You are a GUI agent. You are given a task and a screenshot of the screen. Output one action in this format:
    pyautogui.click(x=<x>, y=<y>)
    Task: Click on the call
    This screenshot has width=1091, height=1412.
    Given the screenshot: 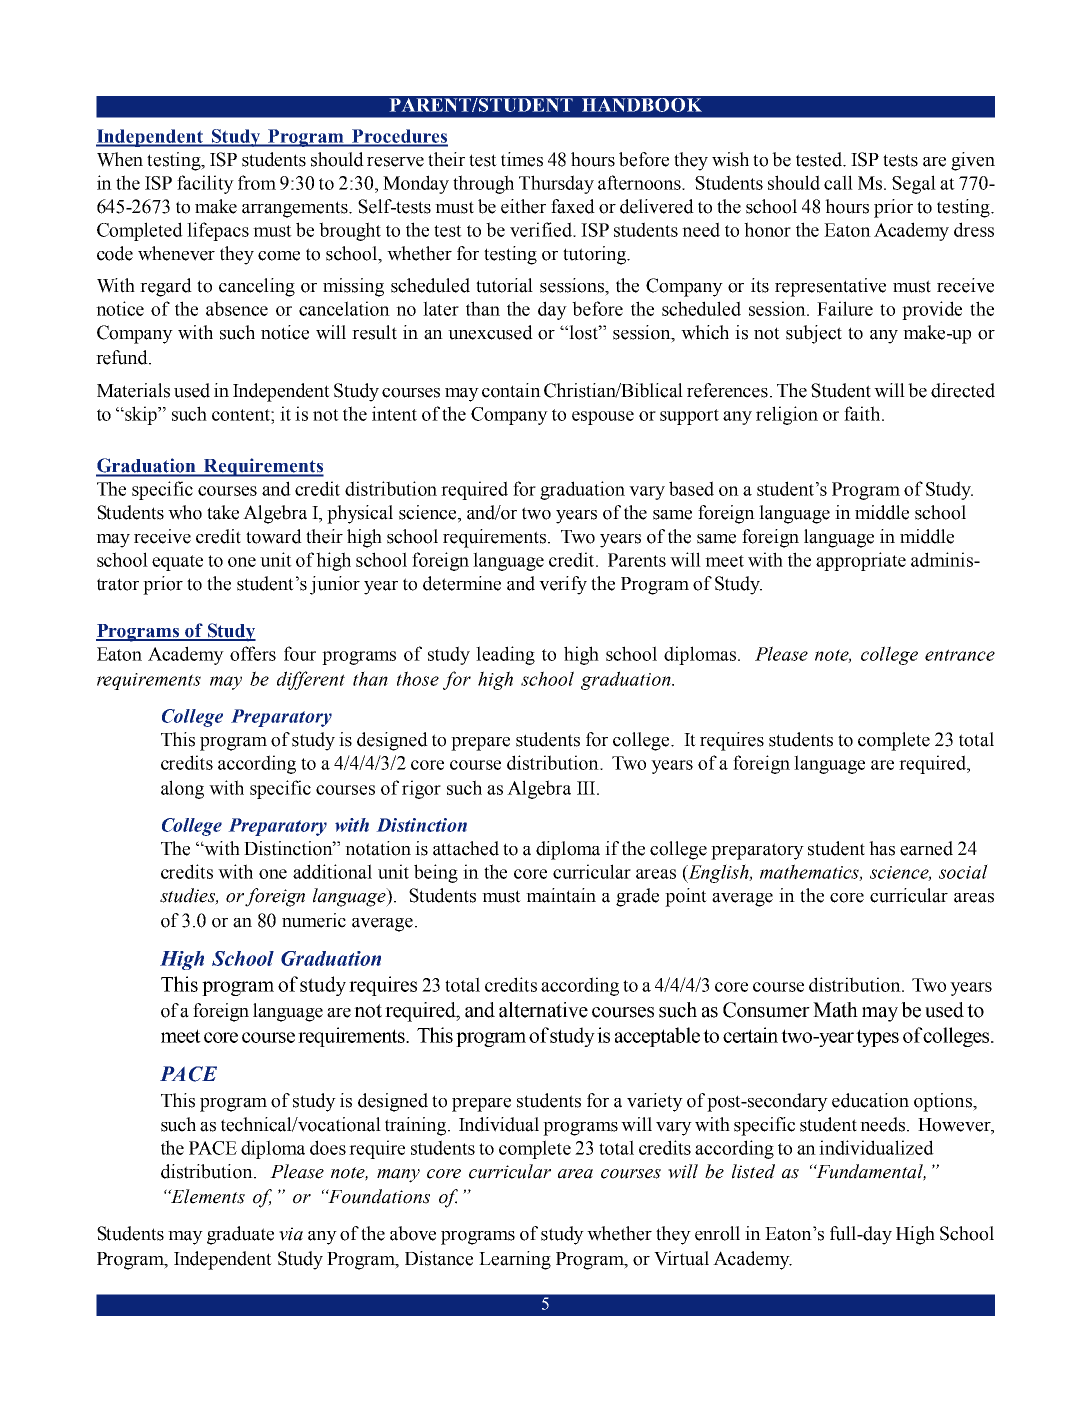 What is the action you would take?
    pyautogui.click(x=838, y=182)
